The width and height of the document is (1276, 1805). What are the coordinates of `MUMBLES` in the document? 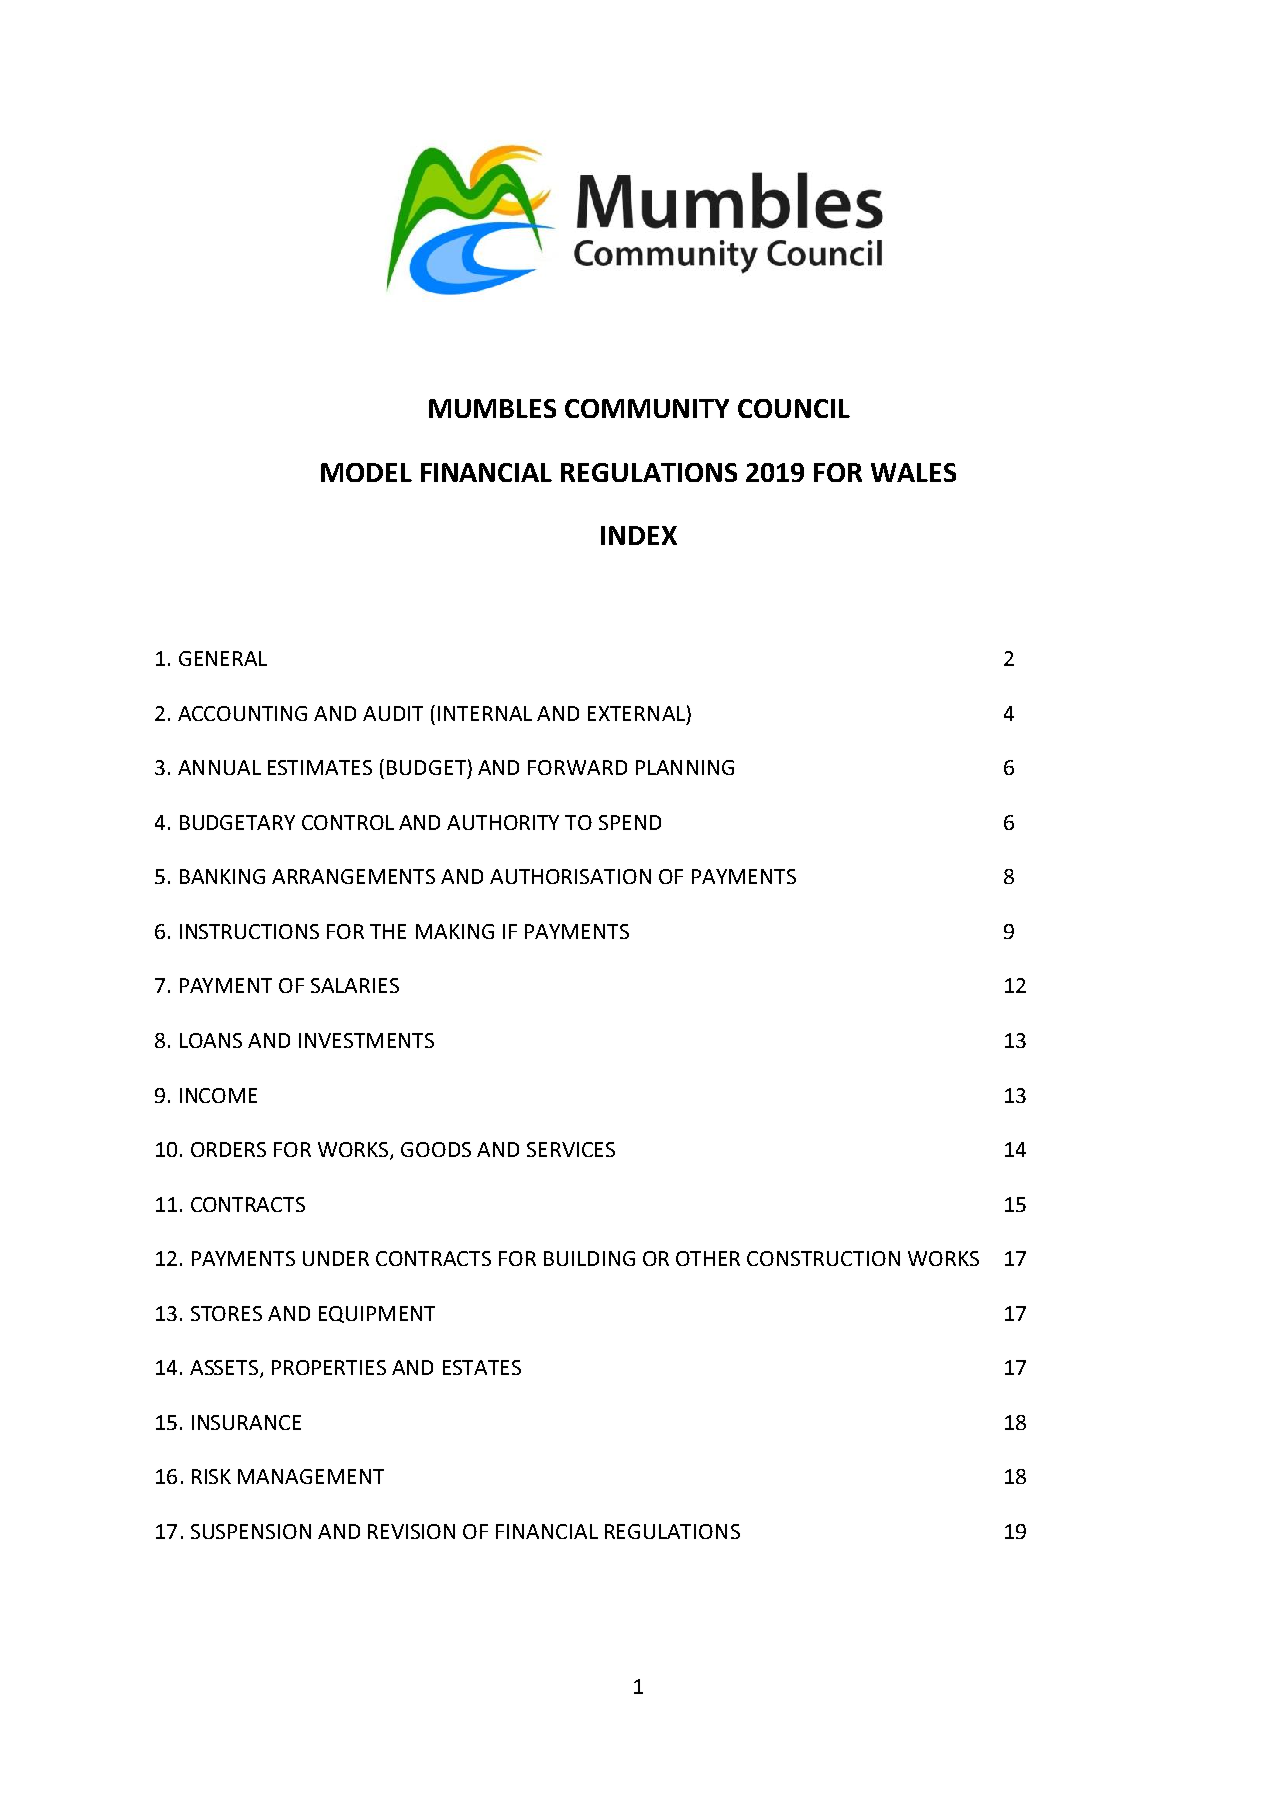 It's located at (492, 408).
